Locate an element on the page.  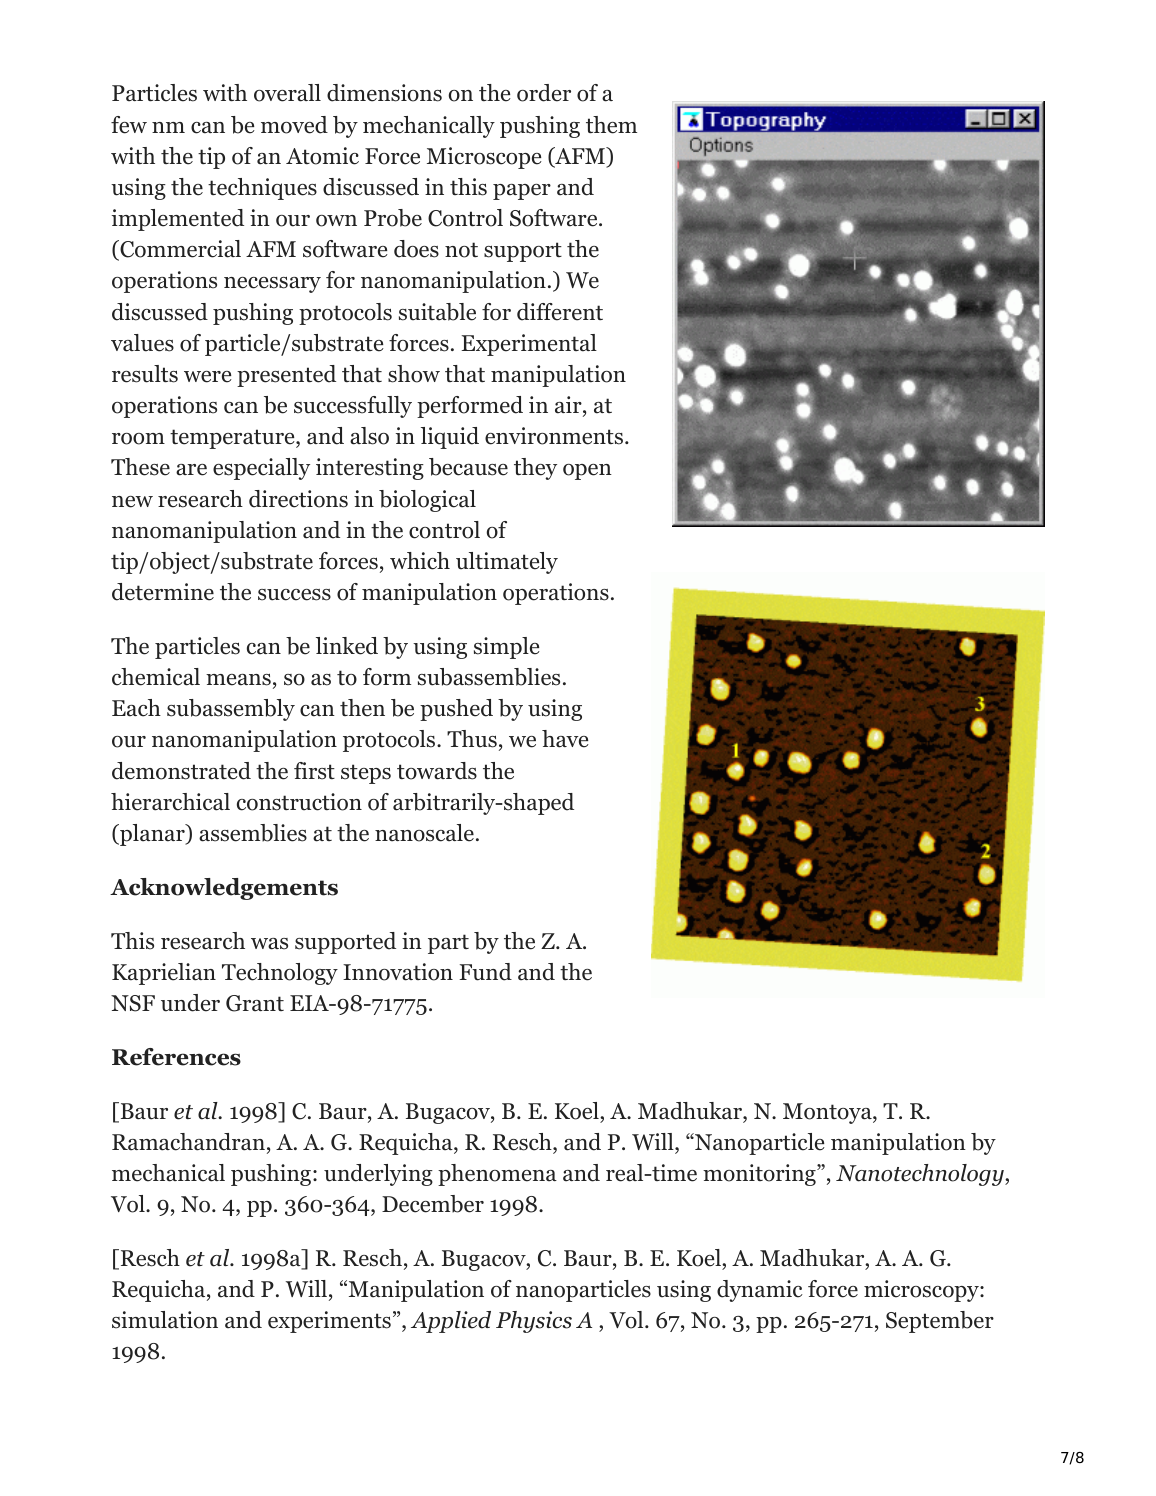
simulation is located at coordinates (165, 1320).
